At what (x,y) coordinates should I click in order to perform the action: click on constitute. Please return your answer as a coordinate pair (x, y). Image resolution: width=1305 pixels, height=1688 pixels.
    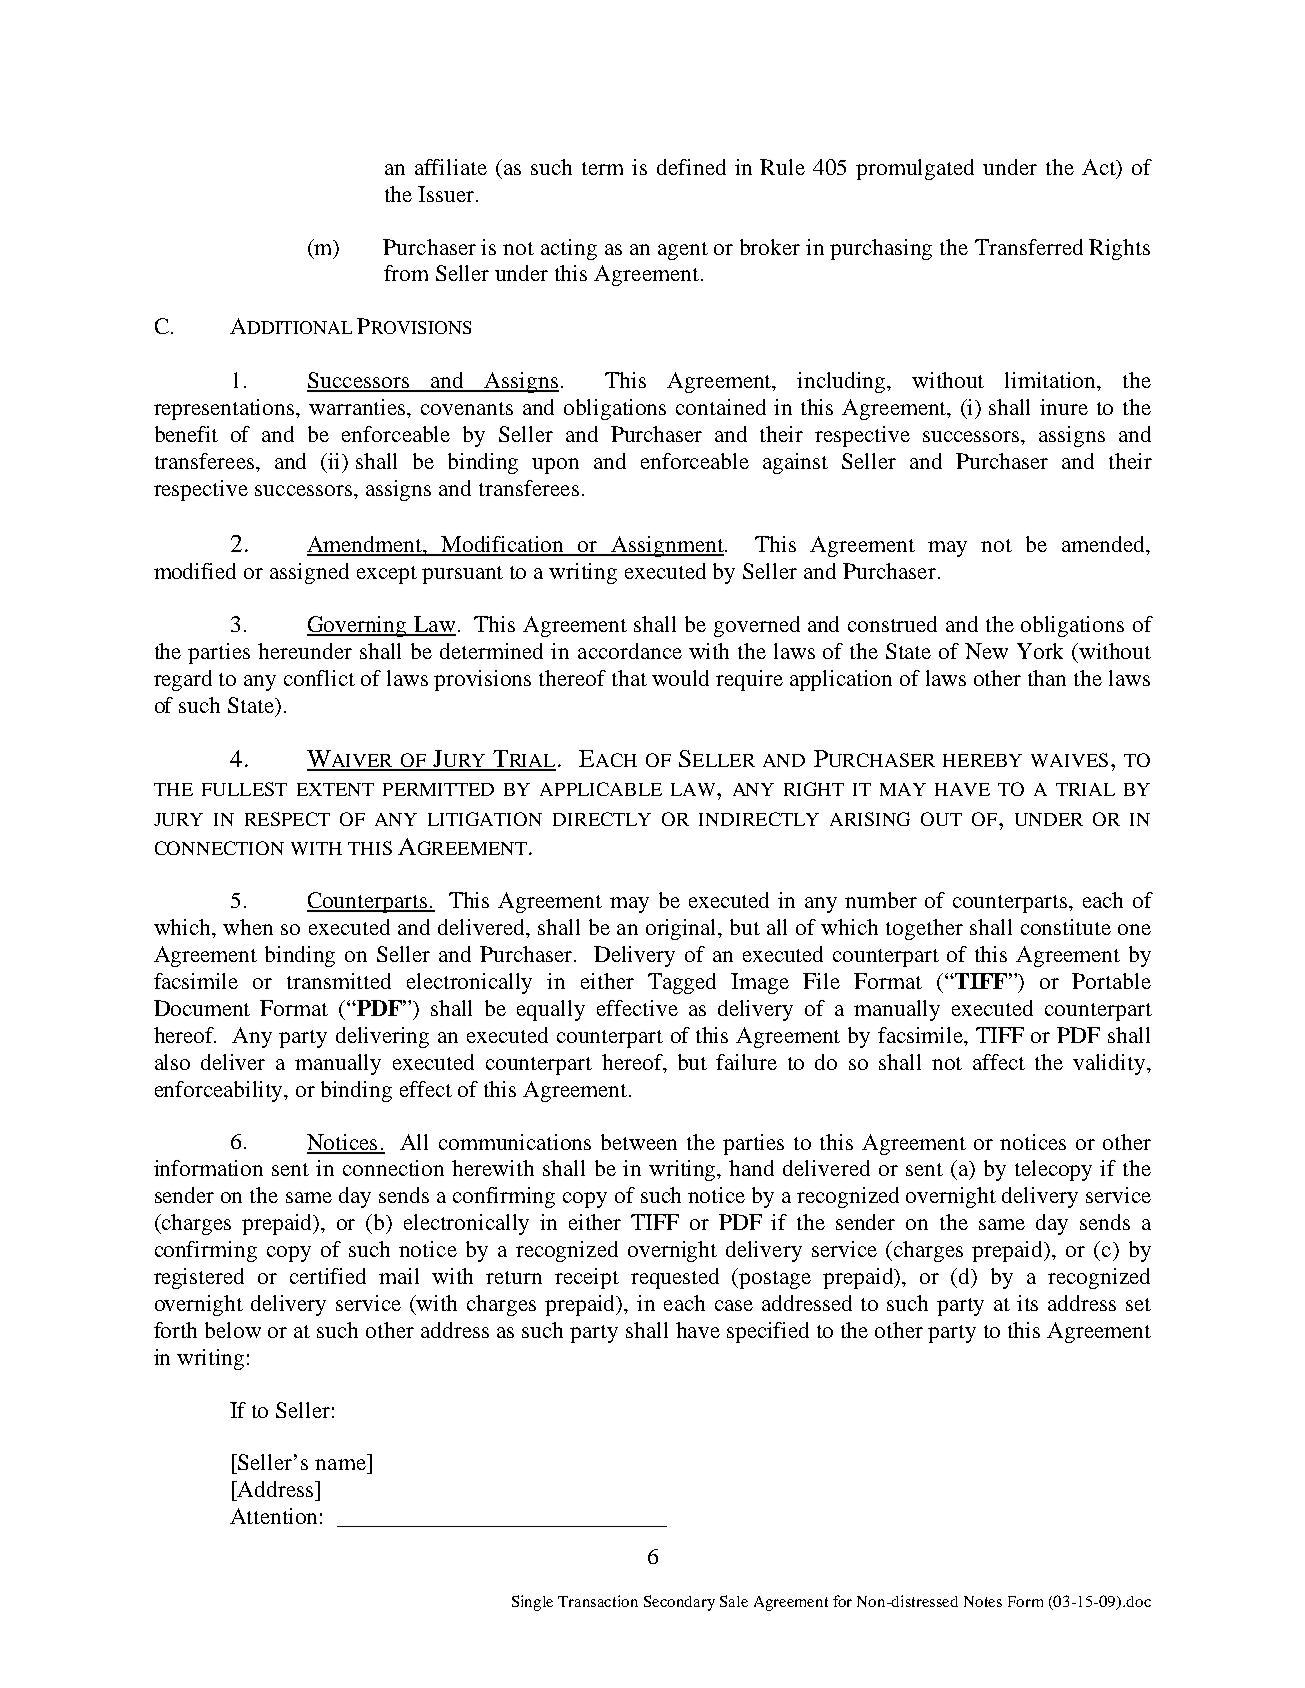
    Looking at the image, I should click on (1066, 927).
